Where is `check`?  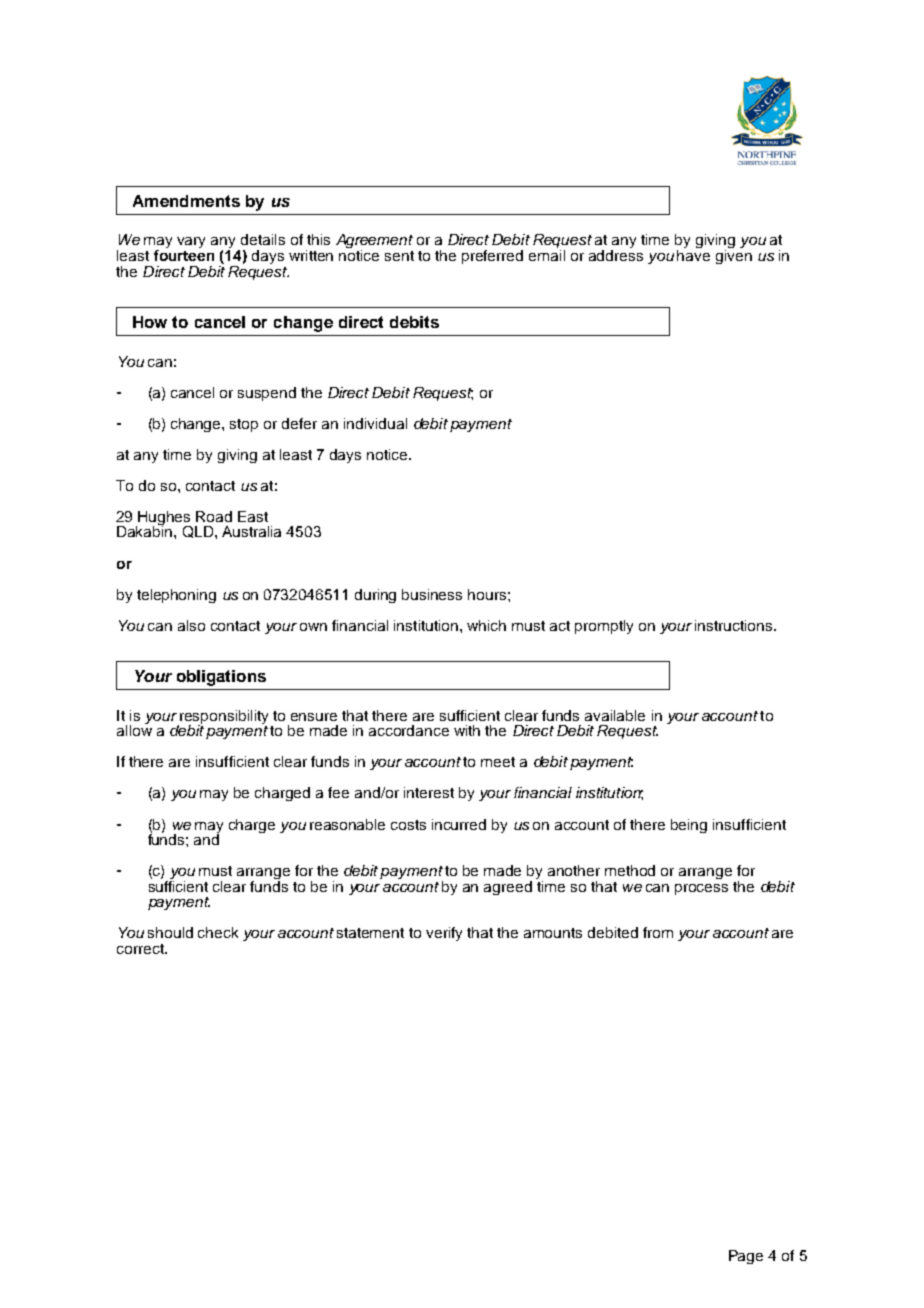 check is located at coordinates (218, 932).
